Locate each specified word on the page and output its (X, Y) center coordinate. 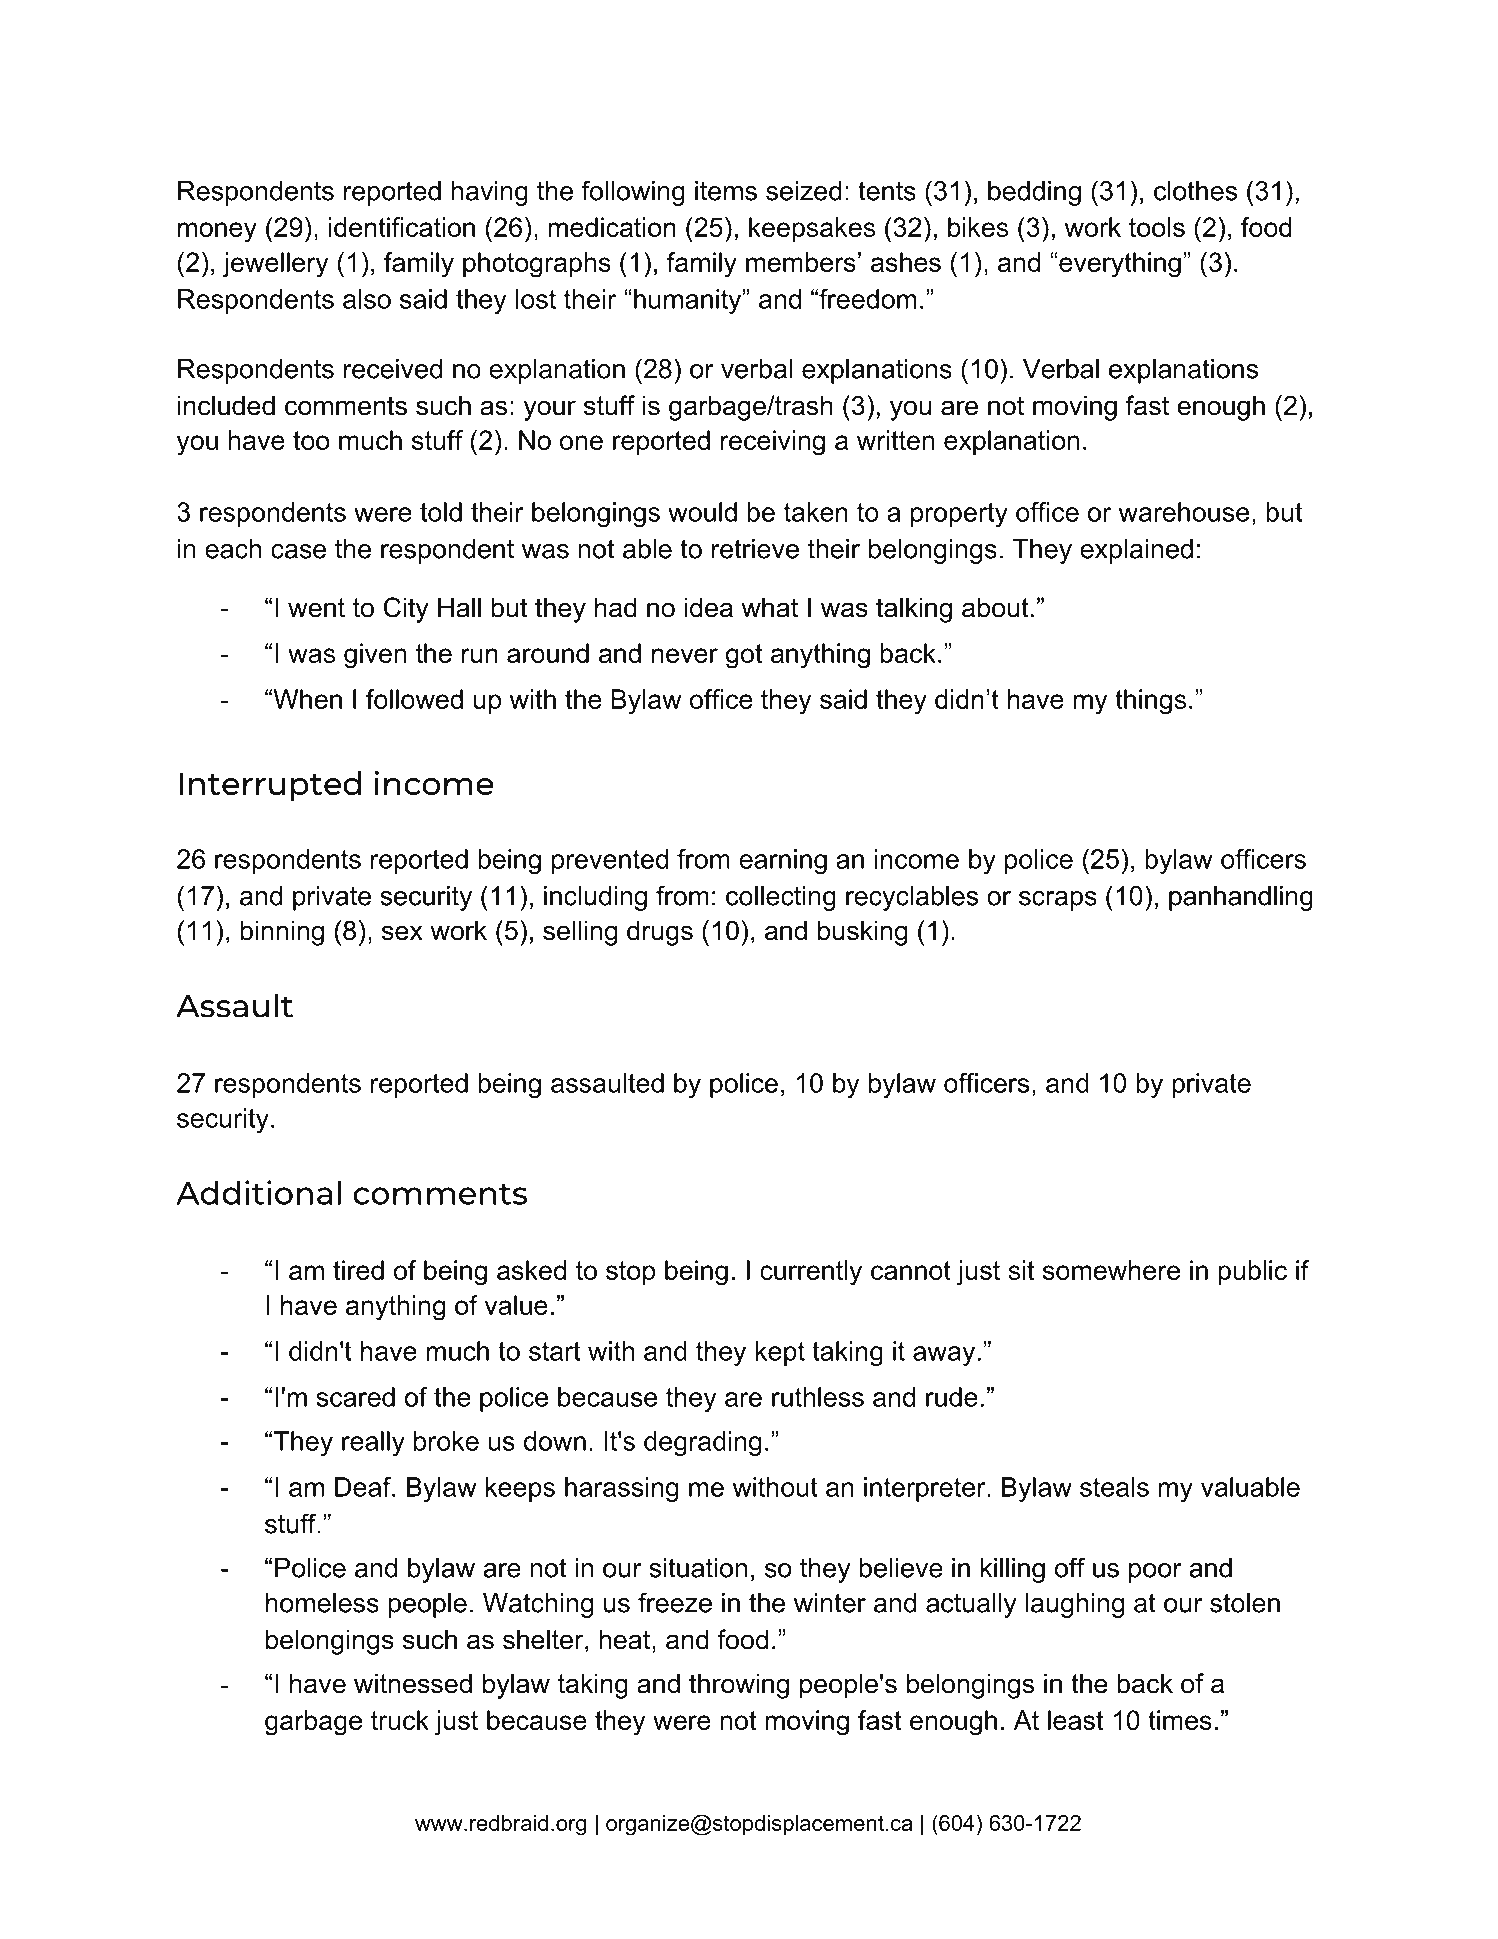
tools (1157, 227)
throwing (739, 1686)
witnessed (413, 1683)
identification (402, 227)
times (1180, 1720)
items (726, 191)
